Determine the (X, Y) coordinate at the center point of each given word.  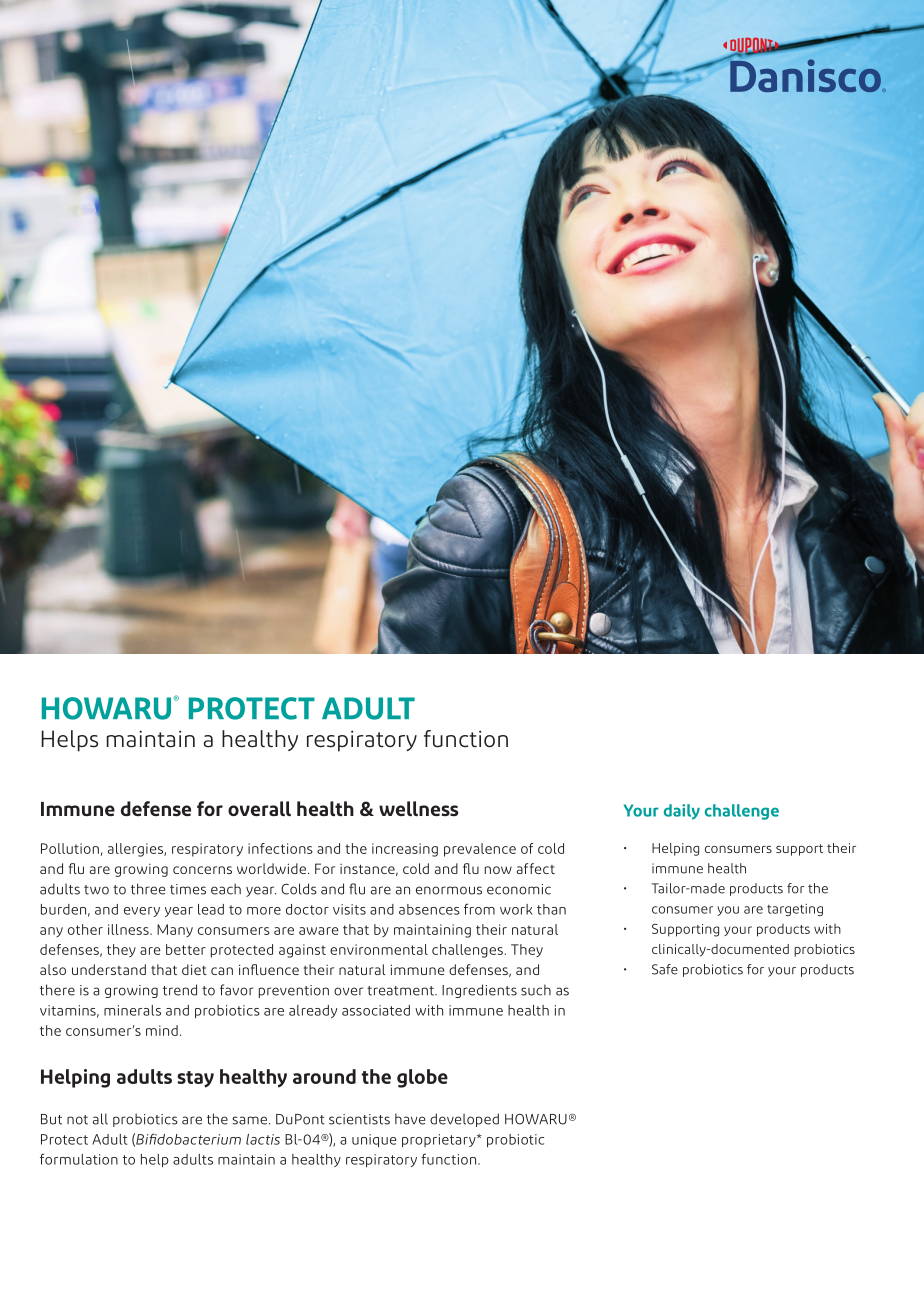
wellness (418, 808)
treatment (401, 991)
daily (682, 812)
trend (180, 990)
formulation (79, 1159)
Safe (665, 969)
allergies (136, 850)
